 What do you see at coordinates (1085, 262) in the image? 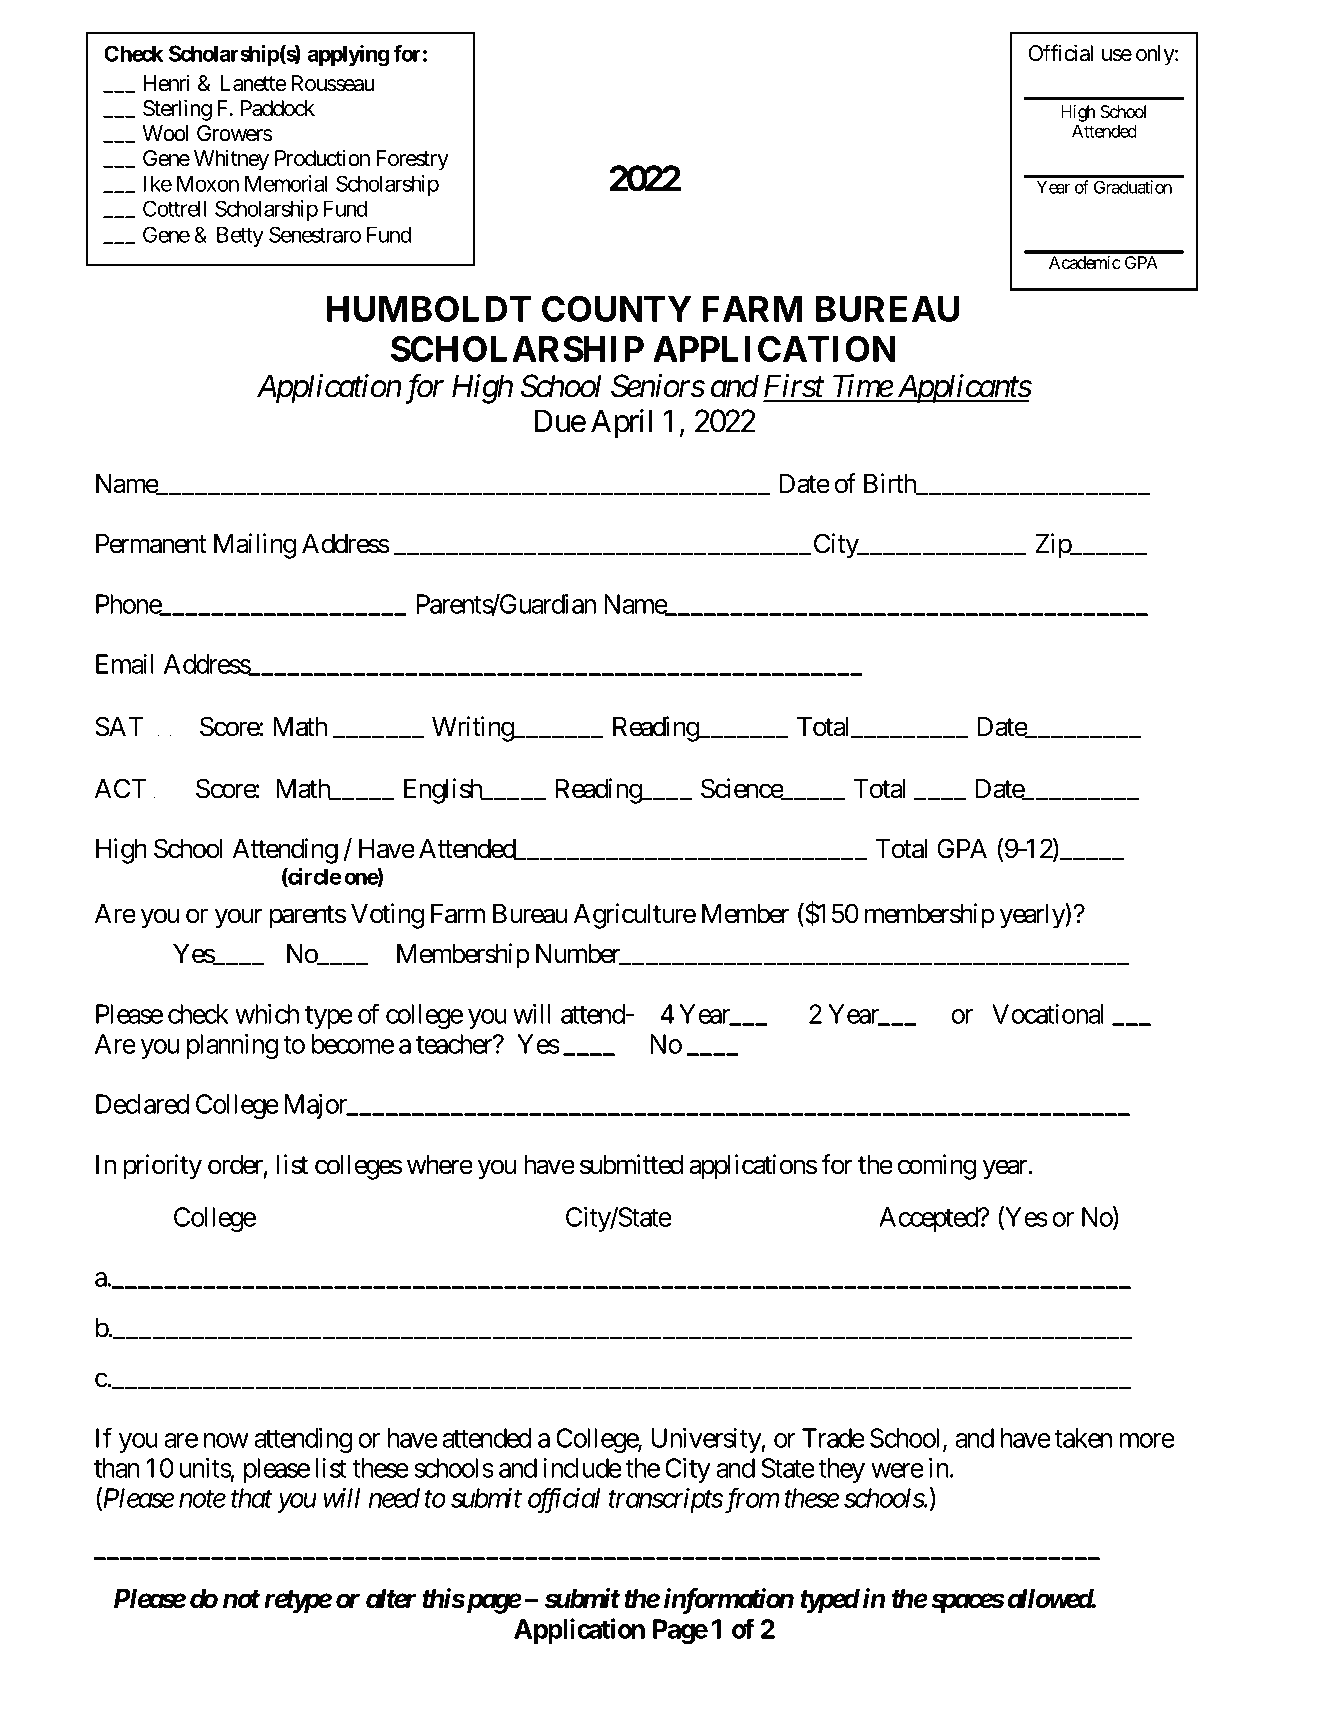
I see `Academic` at bounding box center [1085, 262].
